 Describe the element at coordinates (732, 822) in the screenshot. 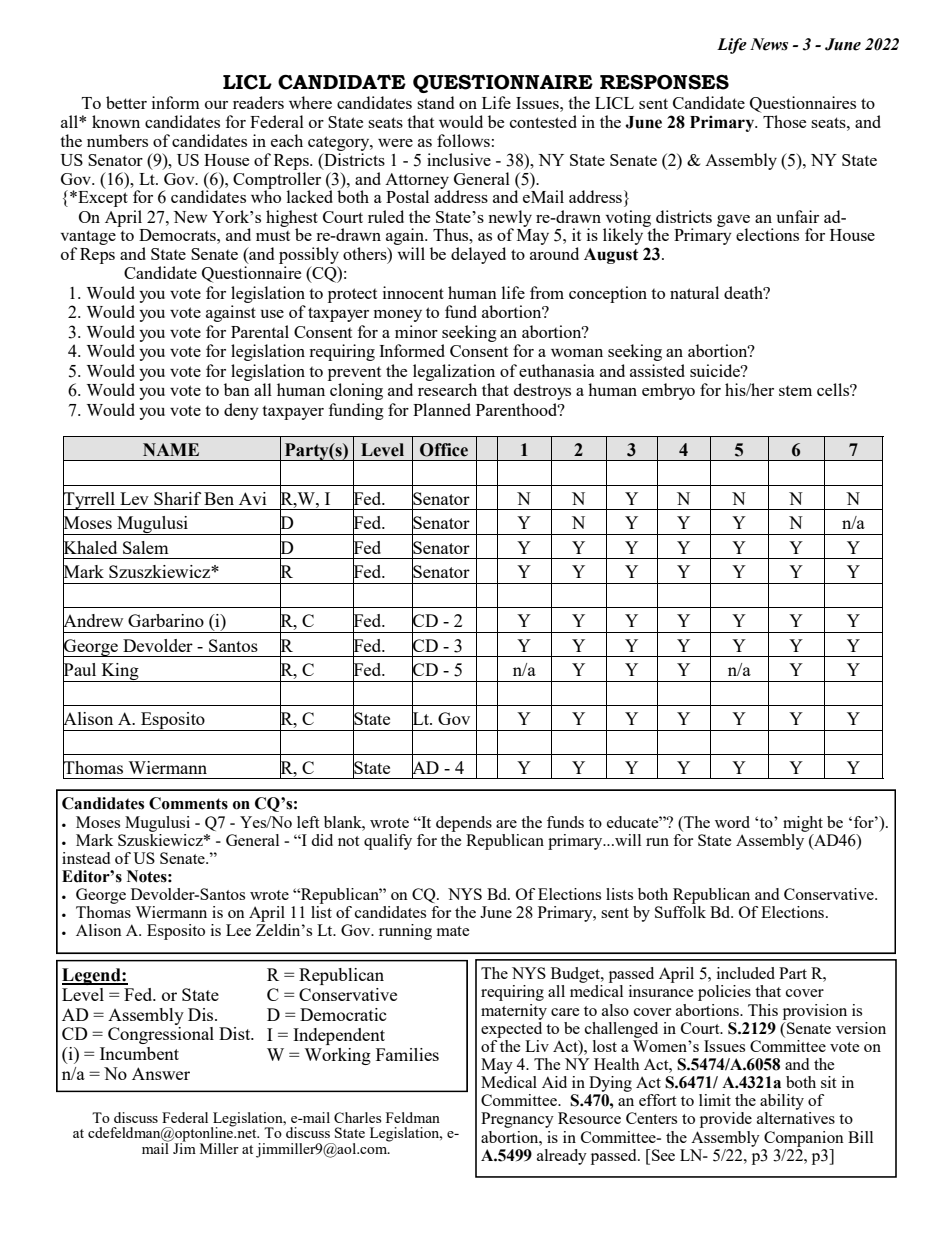

I see `word` at that location.
